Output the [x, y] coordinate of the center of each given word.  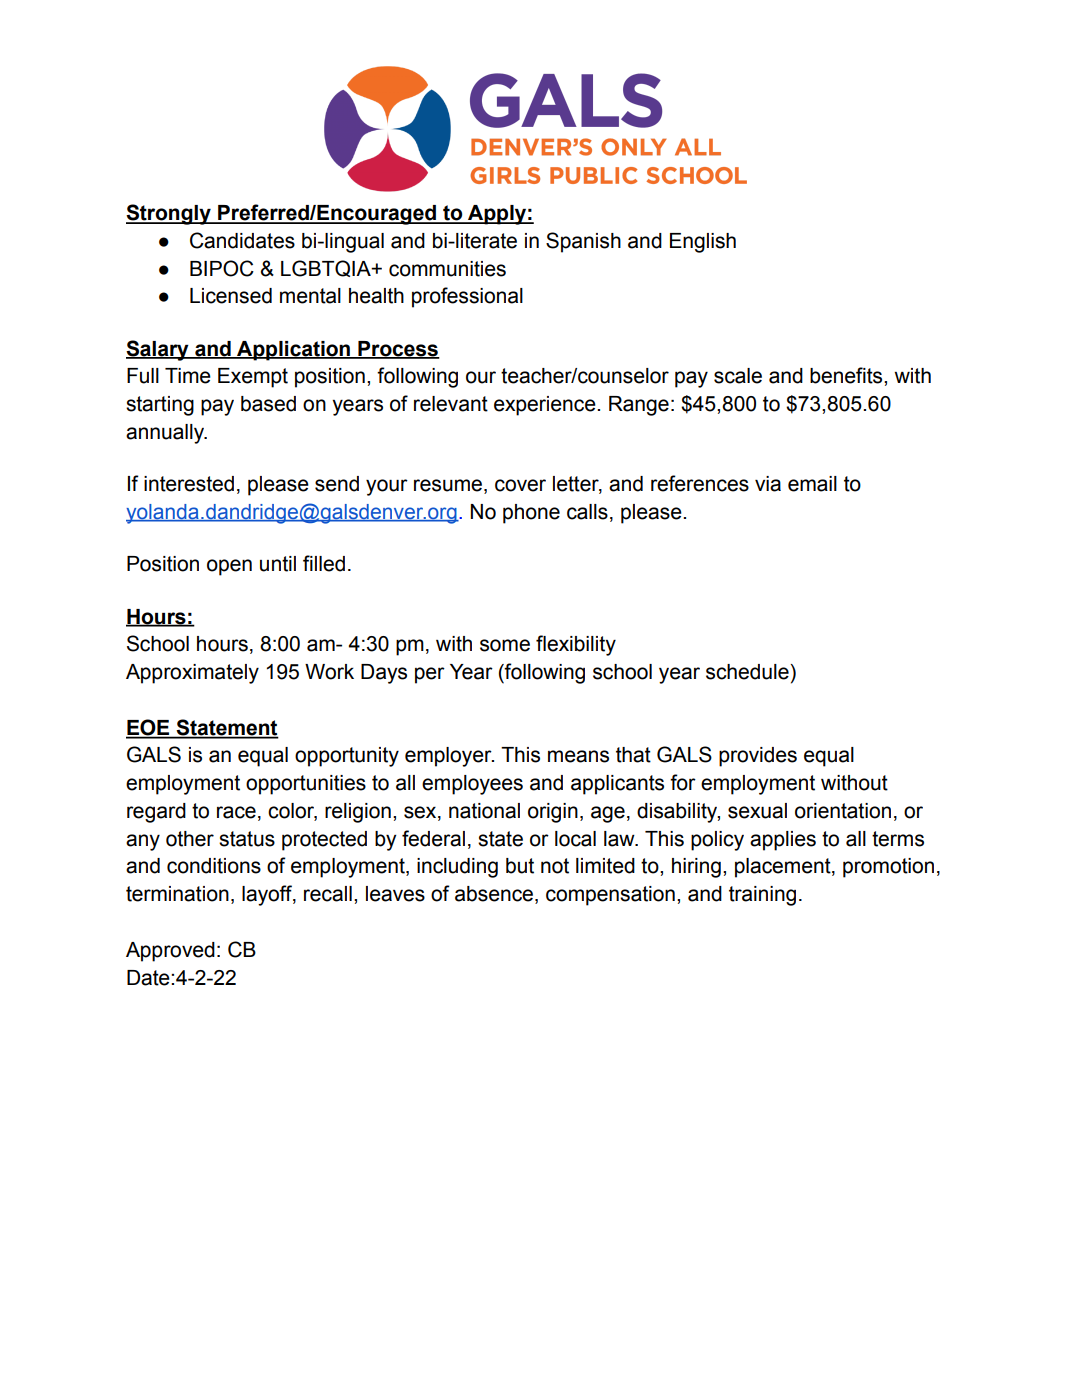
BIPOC [222, 268]
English [703, 243]
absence [495, 895]
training [762, 896]
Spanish [583, 242]
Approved [170, 952]
